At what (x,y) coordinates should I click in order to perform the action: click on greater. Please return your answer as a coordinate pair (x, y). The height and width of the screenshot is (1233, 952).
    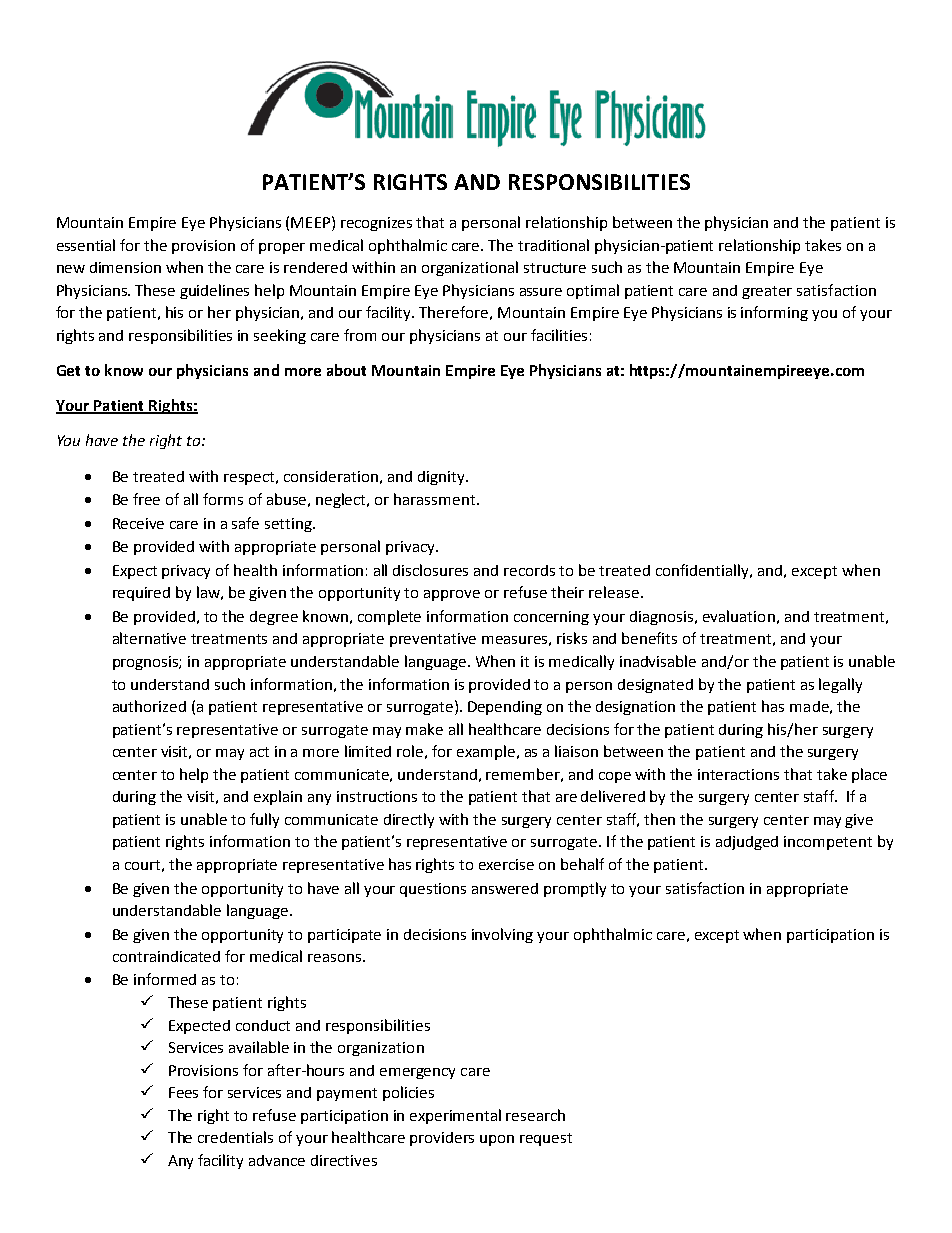
    Looking at the image, I should click on (767, 292).
